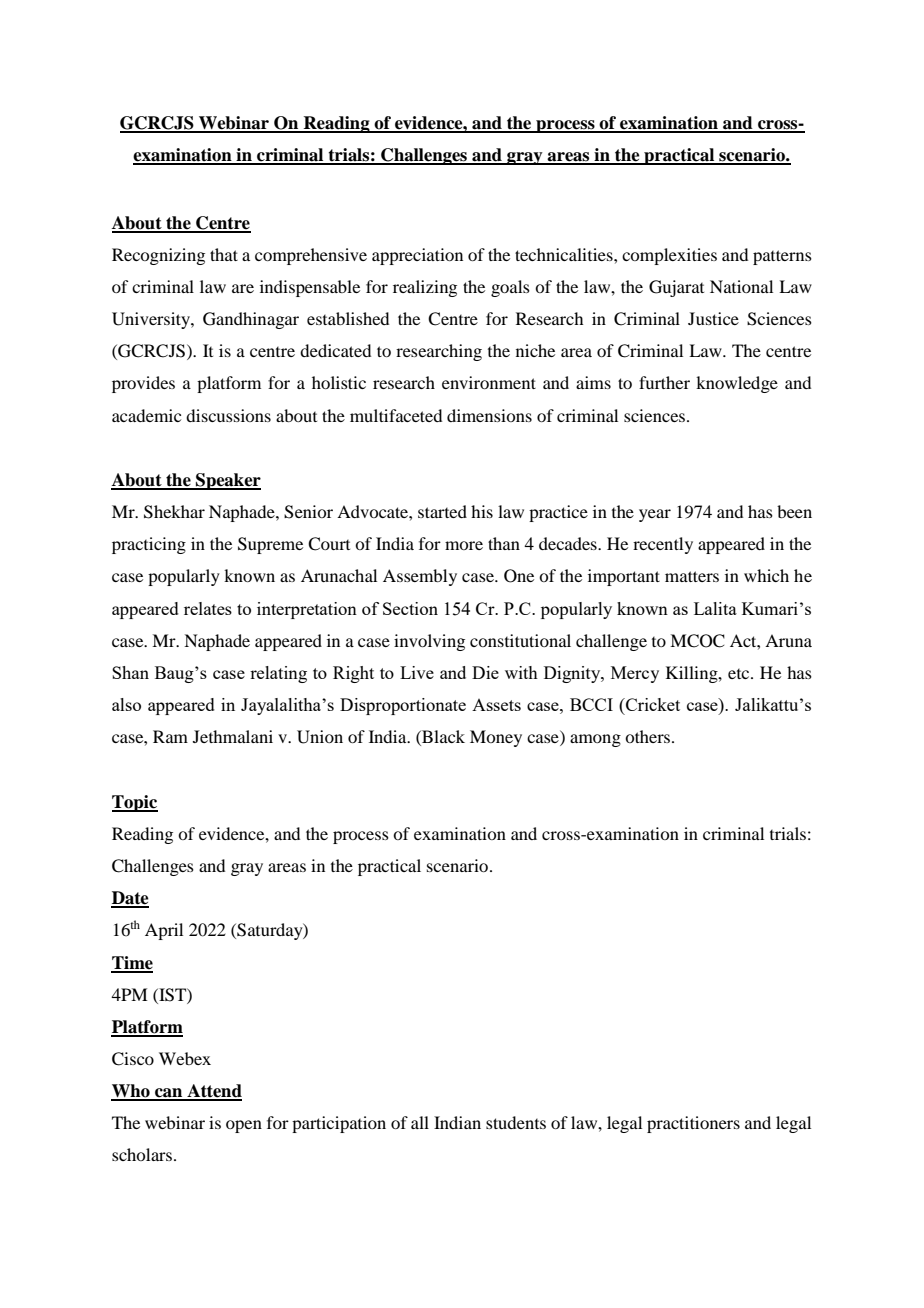 The image size is (924, 1308). What do you see at coordinates (425, 288) in the image?
I see `realizing` at bounding box center [425, 288].
